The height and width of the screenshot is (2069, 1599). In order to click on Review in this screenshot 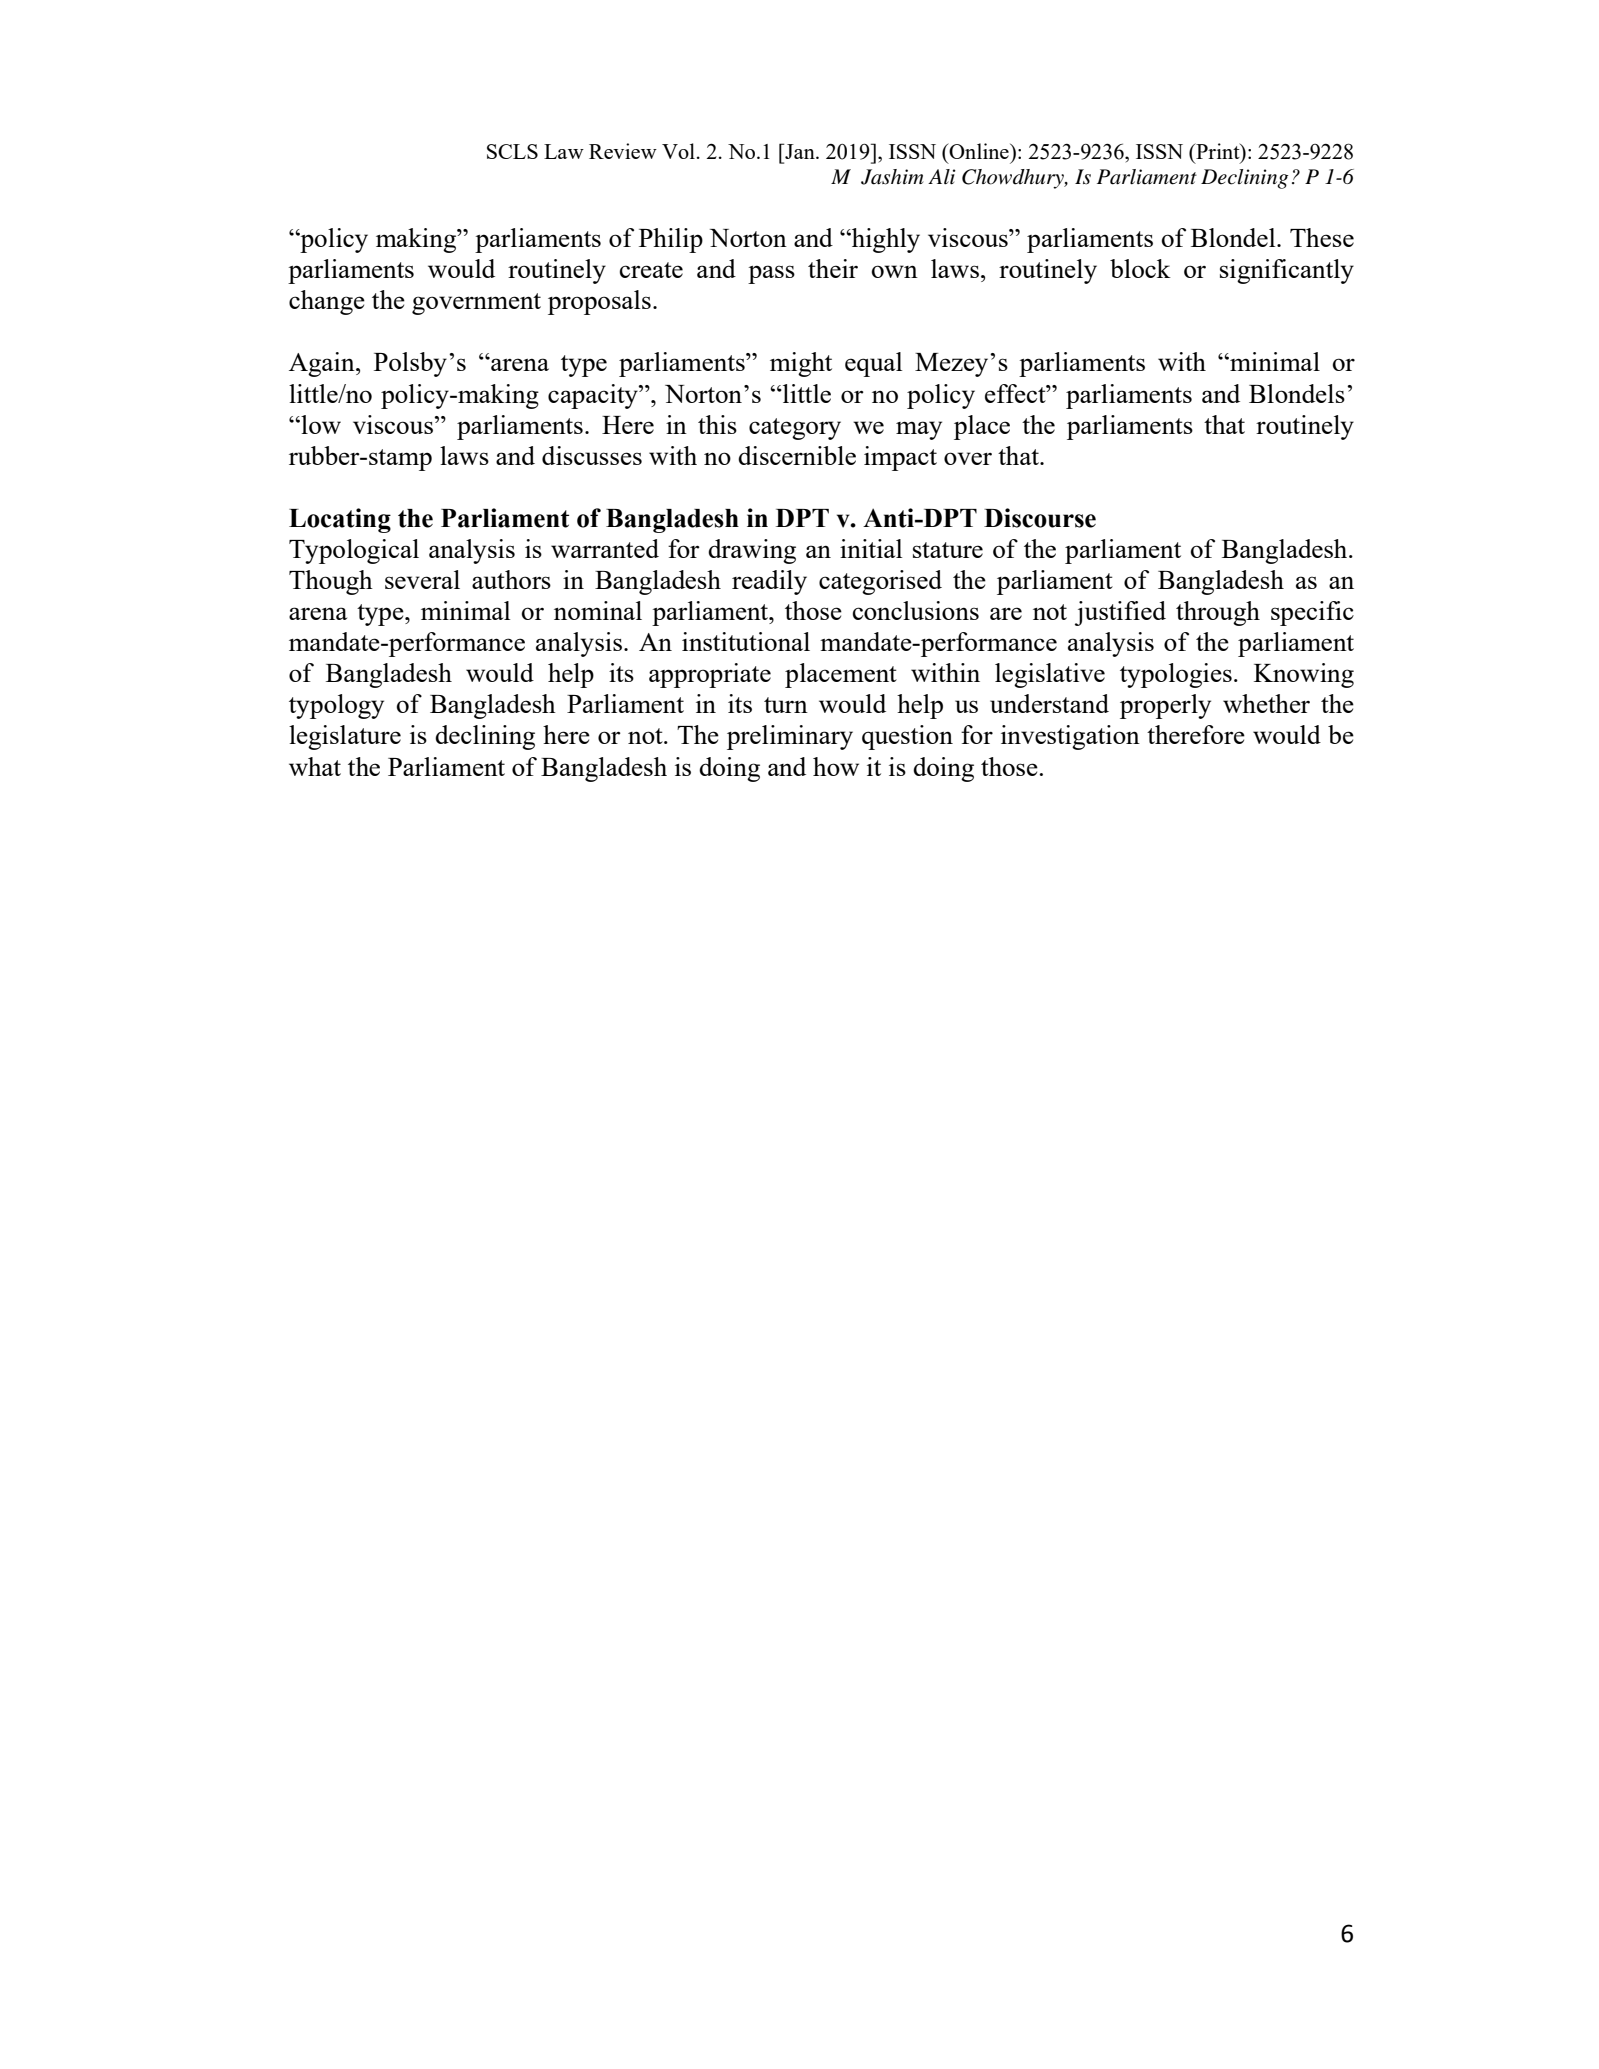, I will do `click(623, 151)`.
